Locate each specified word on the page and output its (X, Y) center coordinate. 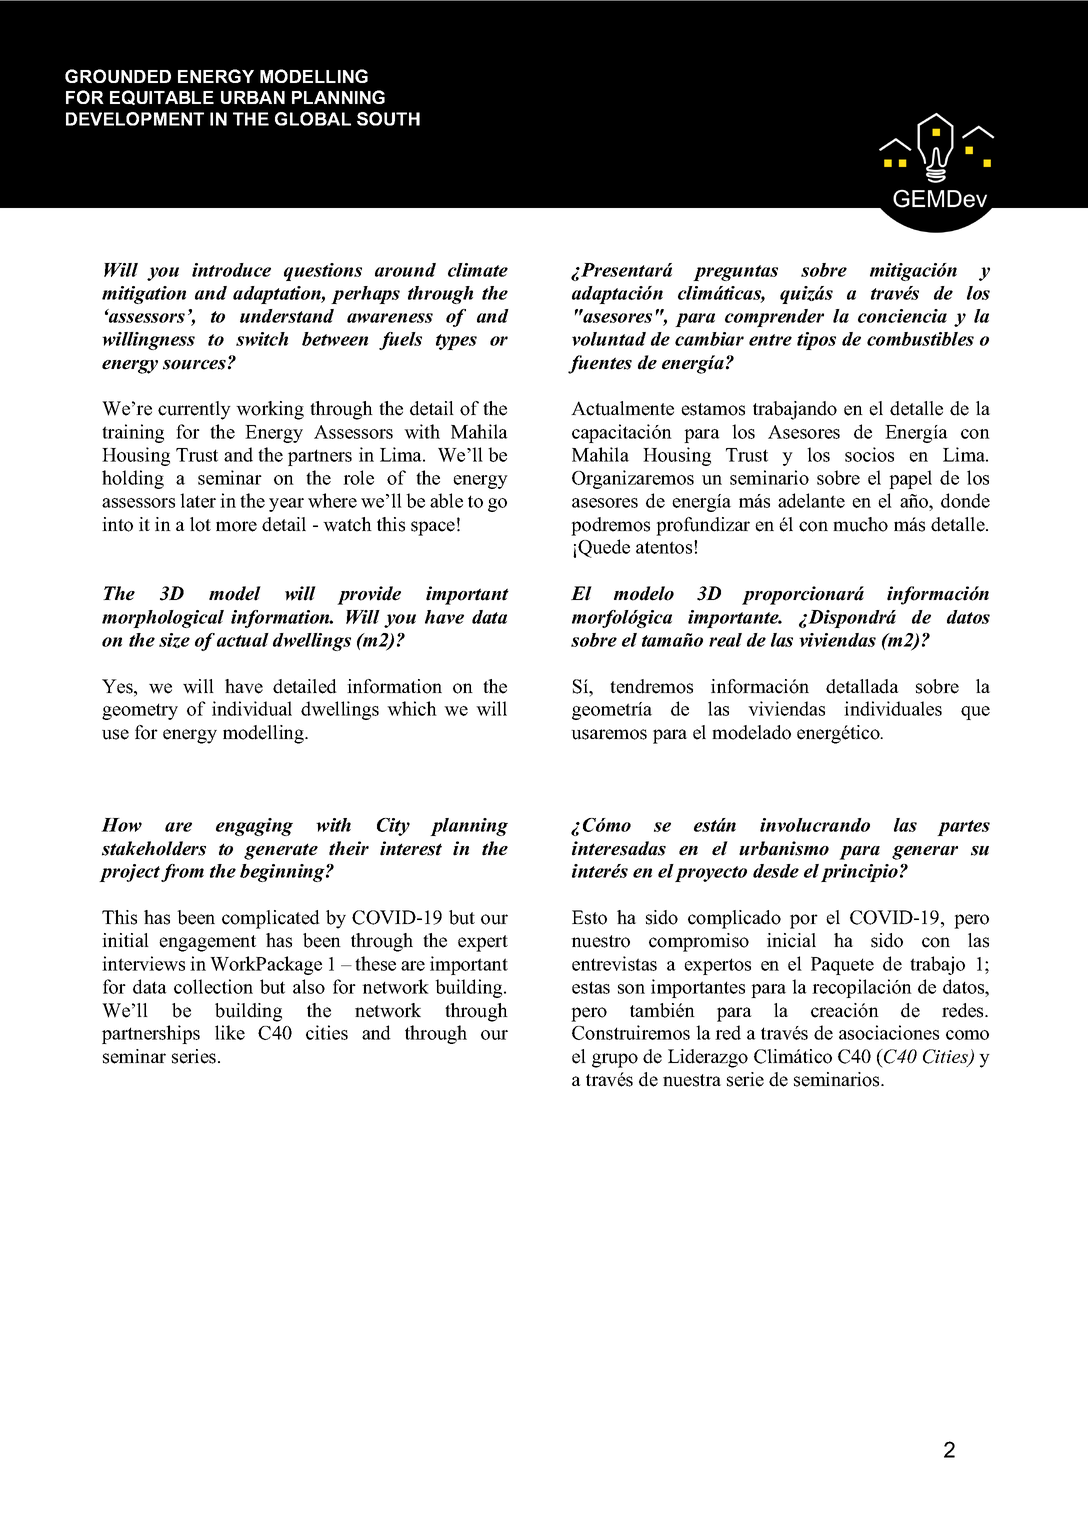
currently (194, 410)
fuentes (600, 364)
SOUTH (388, 119)
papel (910, 479)
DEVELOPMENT (135, 119)
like (230, 1032)
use (115, 734)
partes (963, 828)
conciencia (902, 316)
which (412, 708)
